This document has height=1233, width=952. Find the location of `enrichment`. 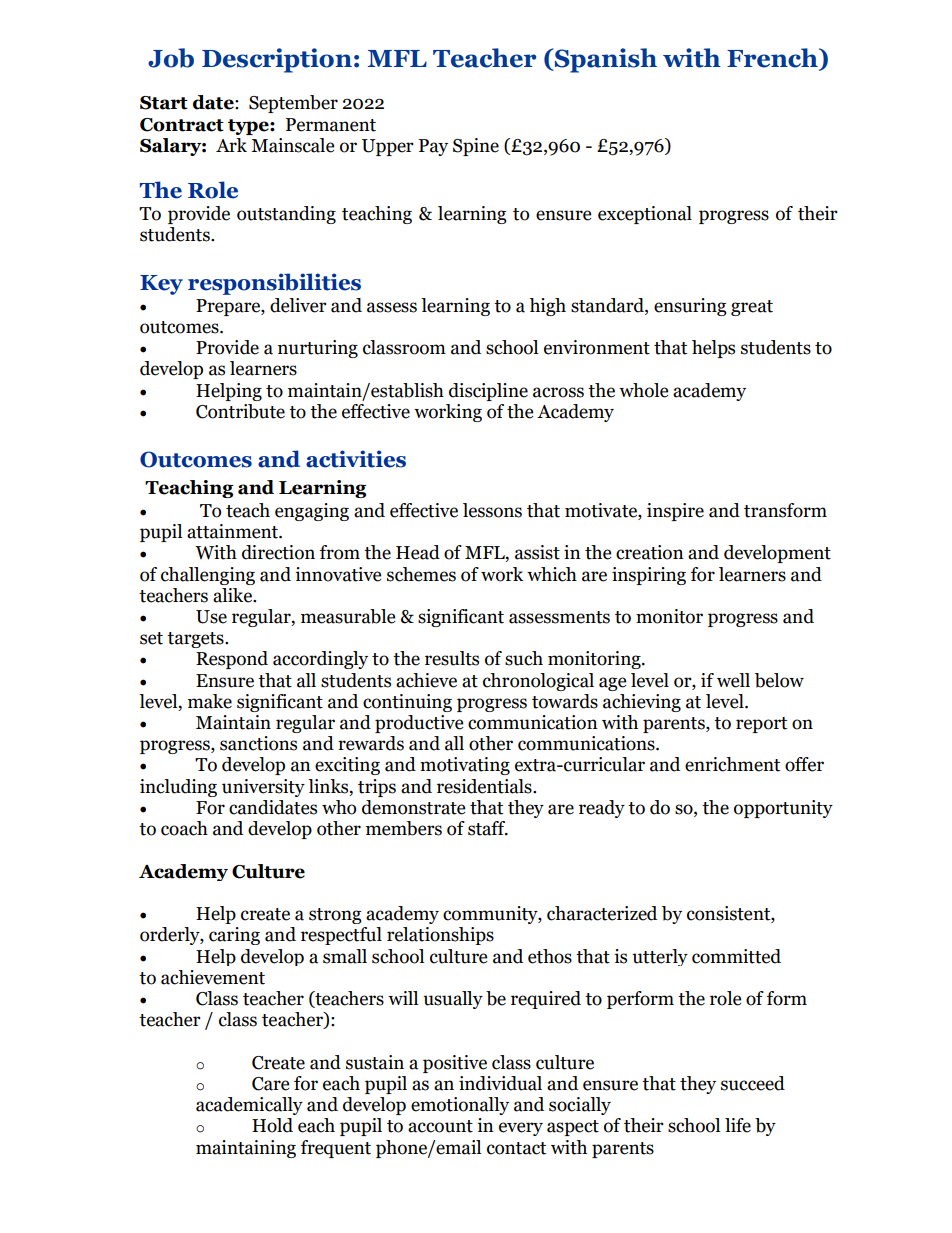

enrichment is located at coordinates (732, 764).
